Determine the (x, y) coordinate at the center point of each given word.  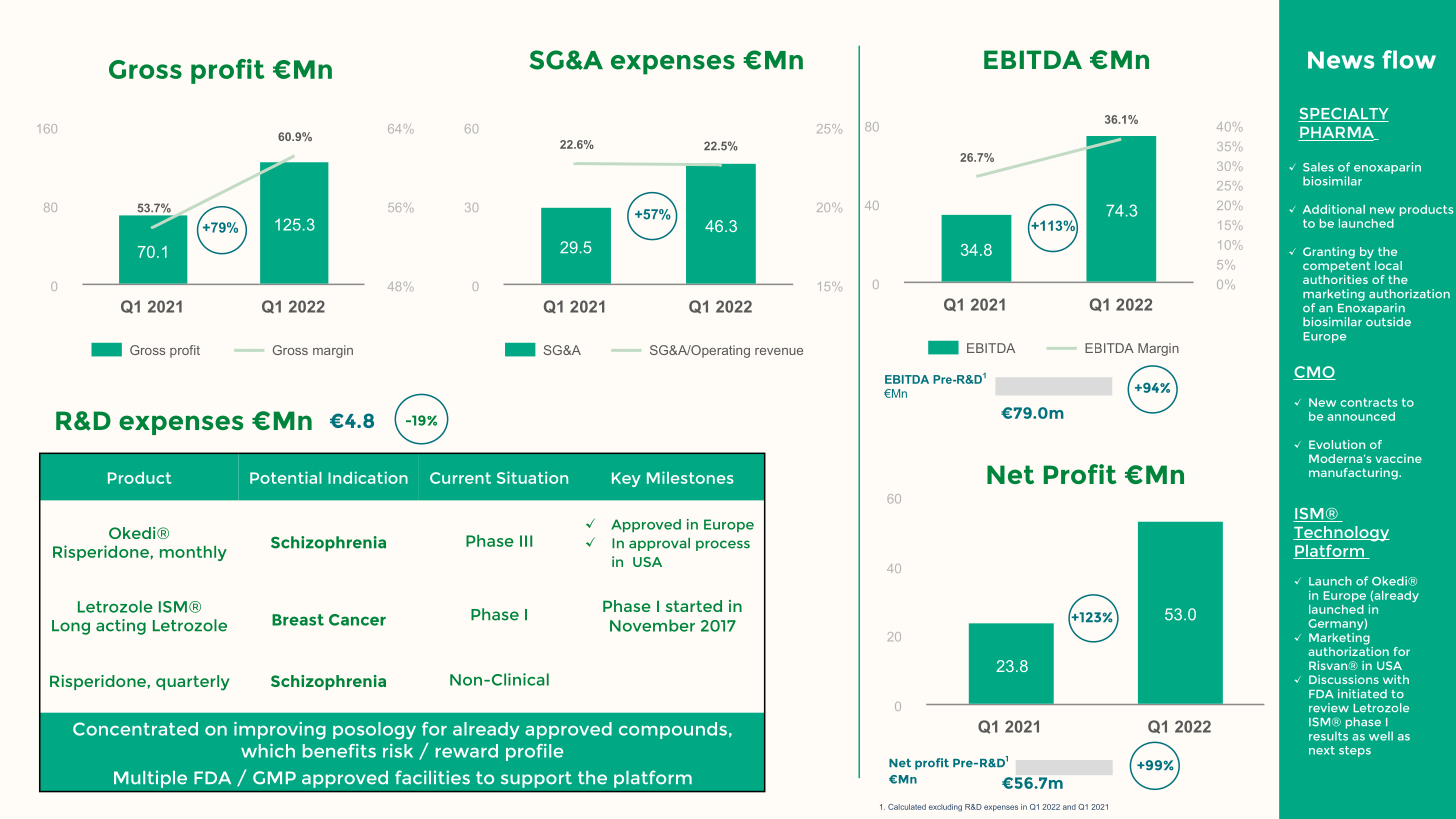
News (1341, 60)
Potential (286, 477)
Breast (298, 620)
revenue (779, 351)
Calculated (907, 807)
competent (1337, 267)
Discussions (1344, 679)
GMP (274, 778)
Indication (368, 477)
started (694, 606)
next (1322, 750)
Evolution (1337, 444)
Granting (1329, 253)
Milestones (690, 477)
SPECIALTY (1343, 115)
